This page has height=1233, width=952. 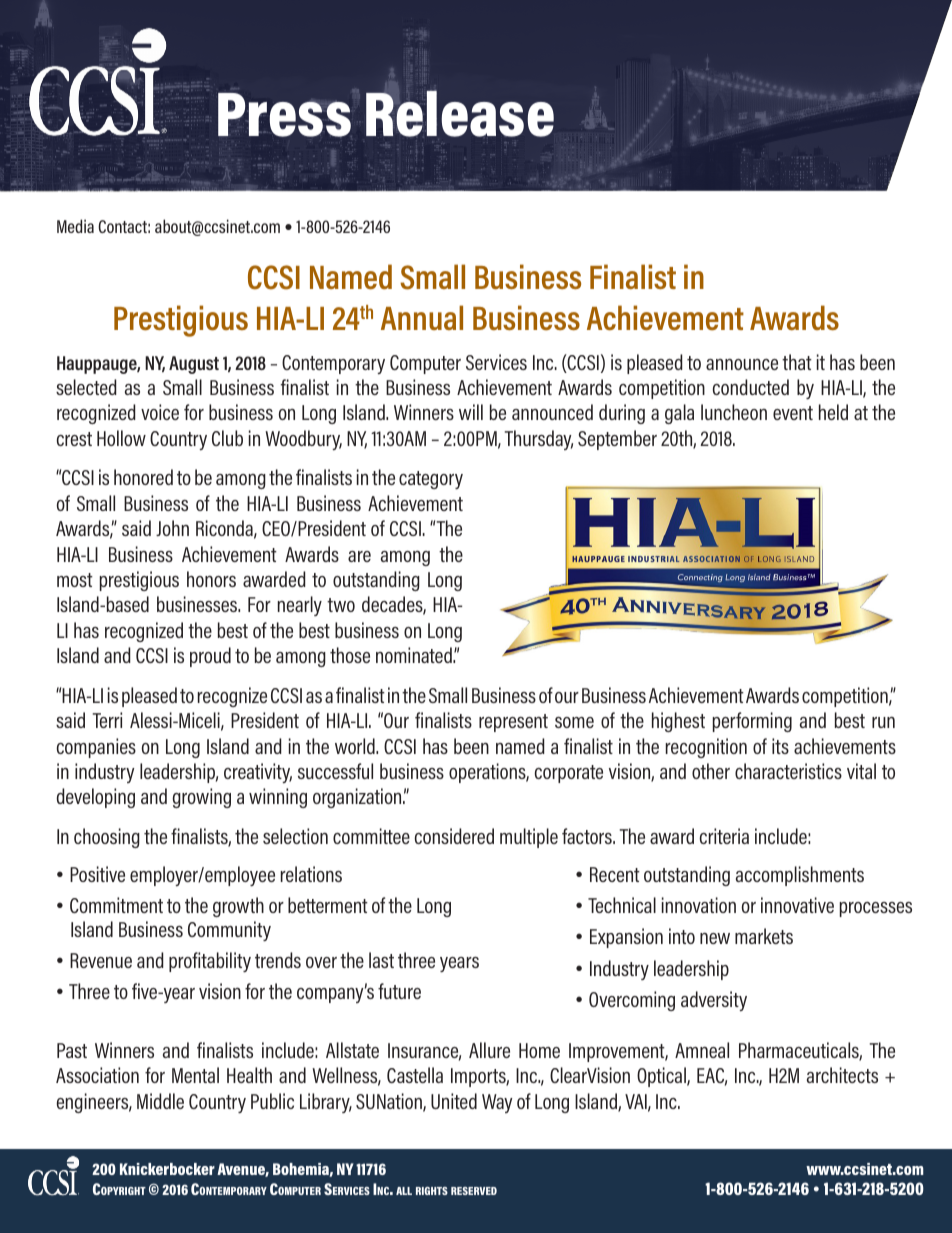 What do you see at coordinates (460, 113) in the page?
I see `Release` at bounding box center [460, 113].
